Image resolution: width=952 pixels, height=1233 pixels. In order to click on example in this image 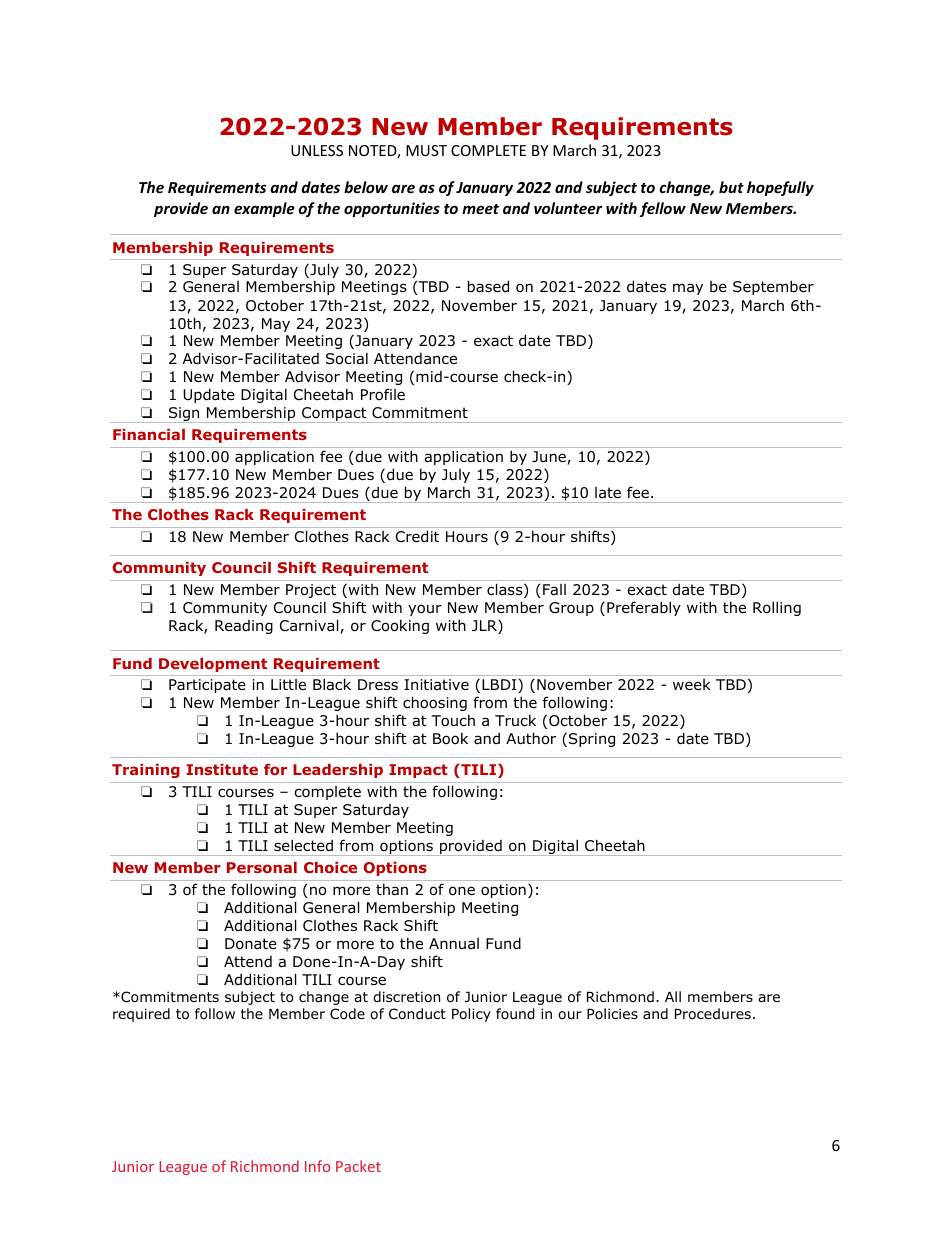, I will do `click(264, 209)`.
